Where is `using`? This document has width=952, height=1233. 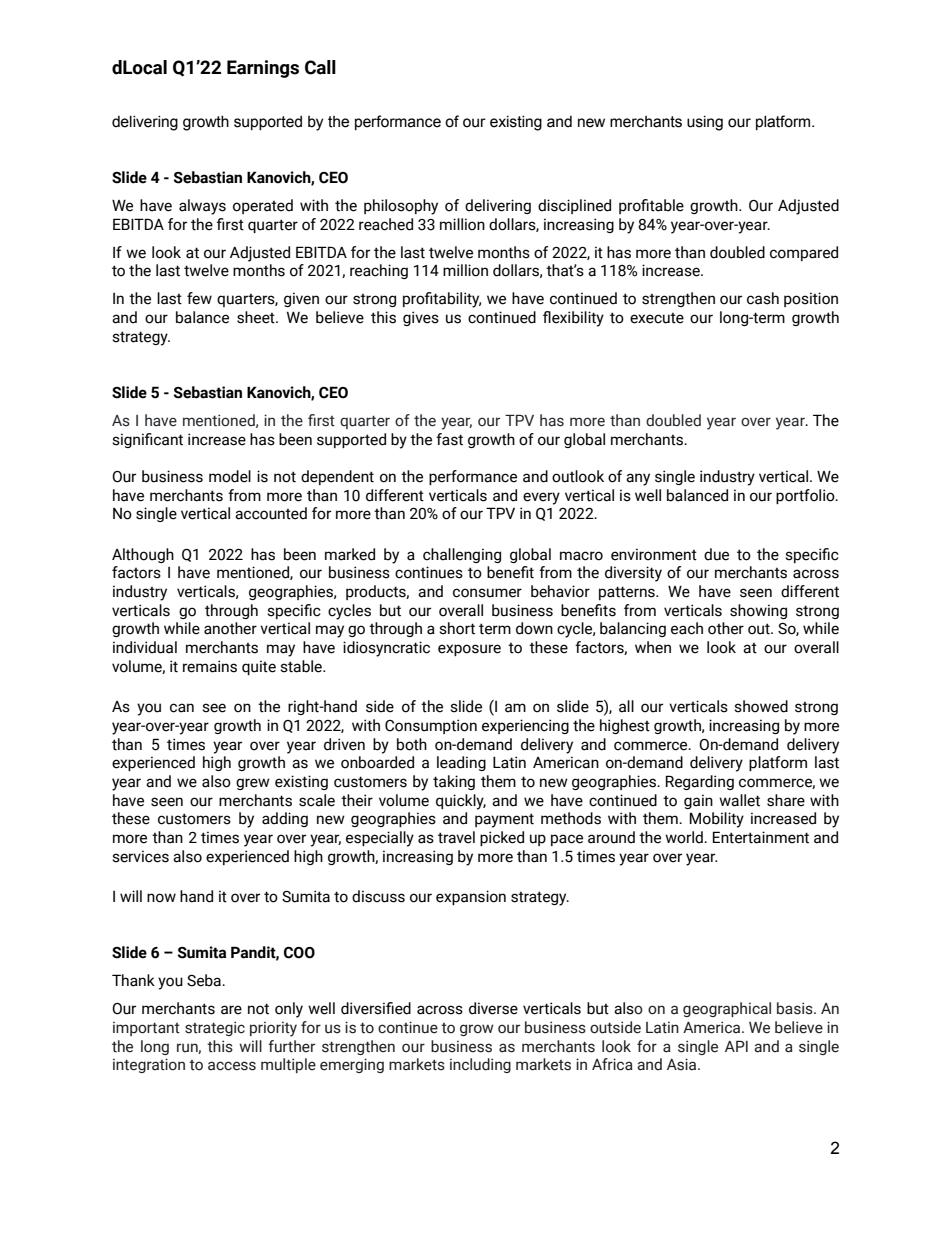
using is located at coordinates (705, 123).
